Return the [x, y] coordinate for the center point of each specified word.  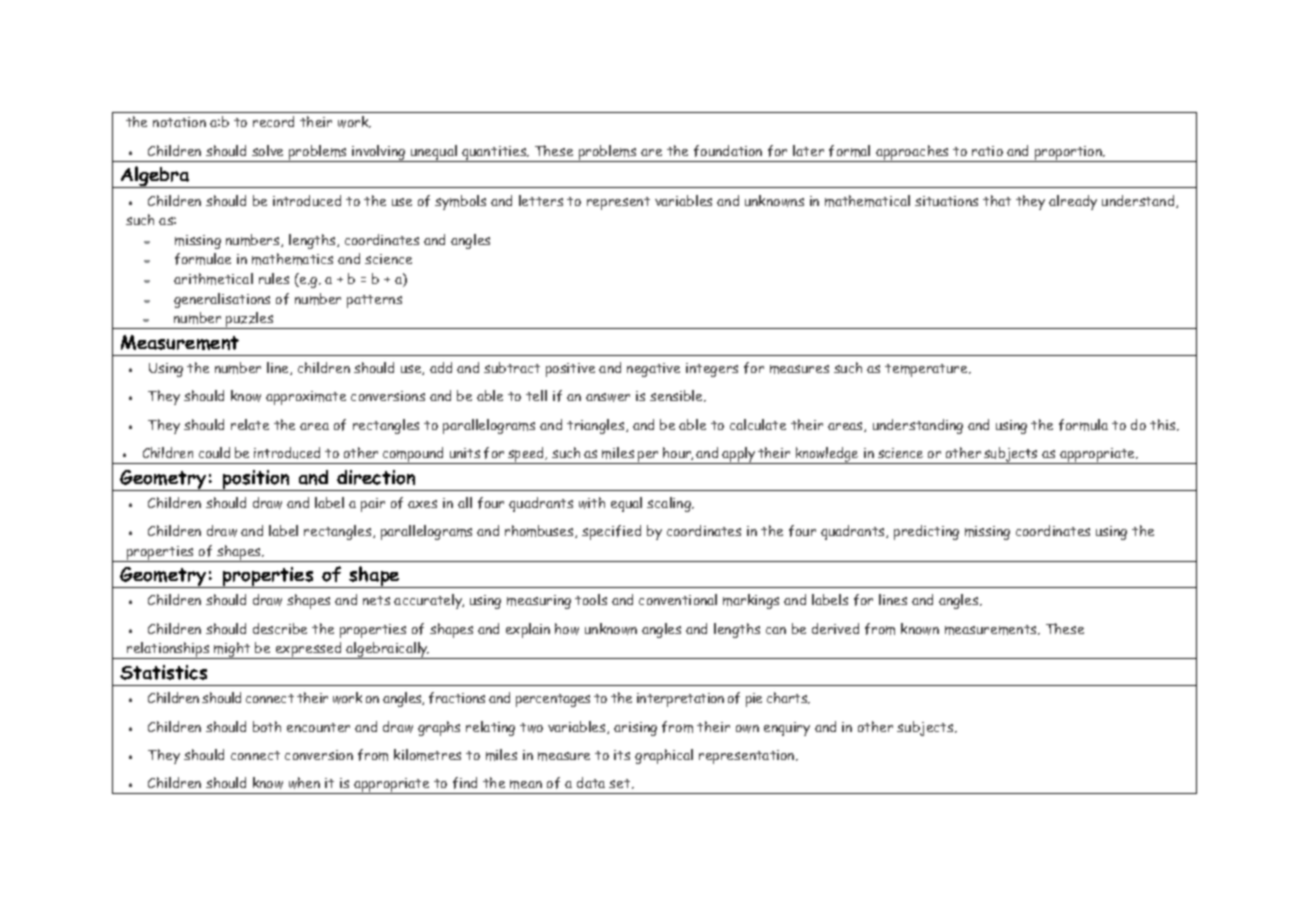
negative [653, 370]
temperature [927, 370]
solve [267, 150]
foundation [728, 151]
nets [376, 600]
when [304, 783]
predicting [926, 532]
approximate [306, 398]
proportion [1069, 154]
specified [611, 532]
